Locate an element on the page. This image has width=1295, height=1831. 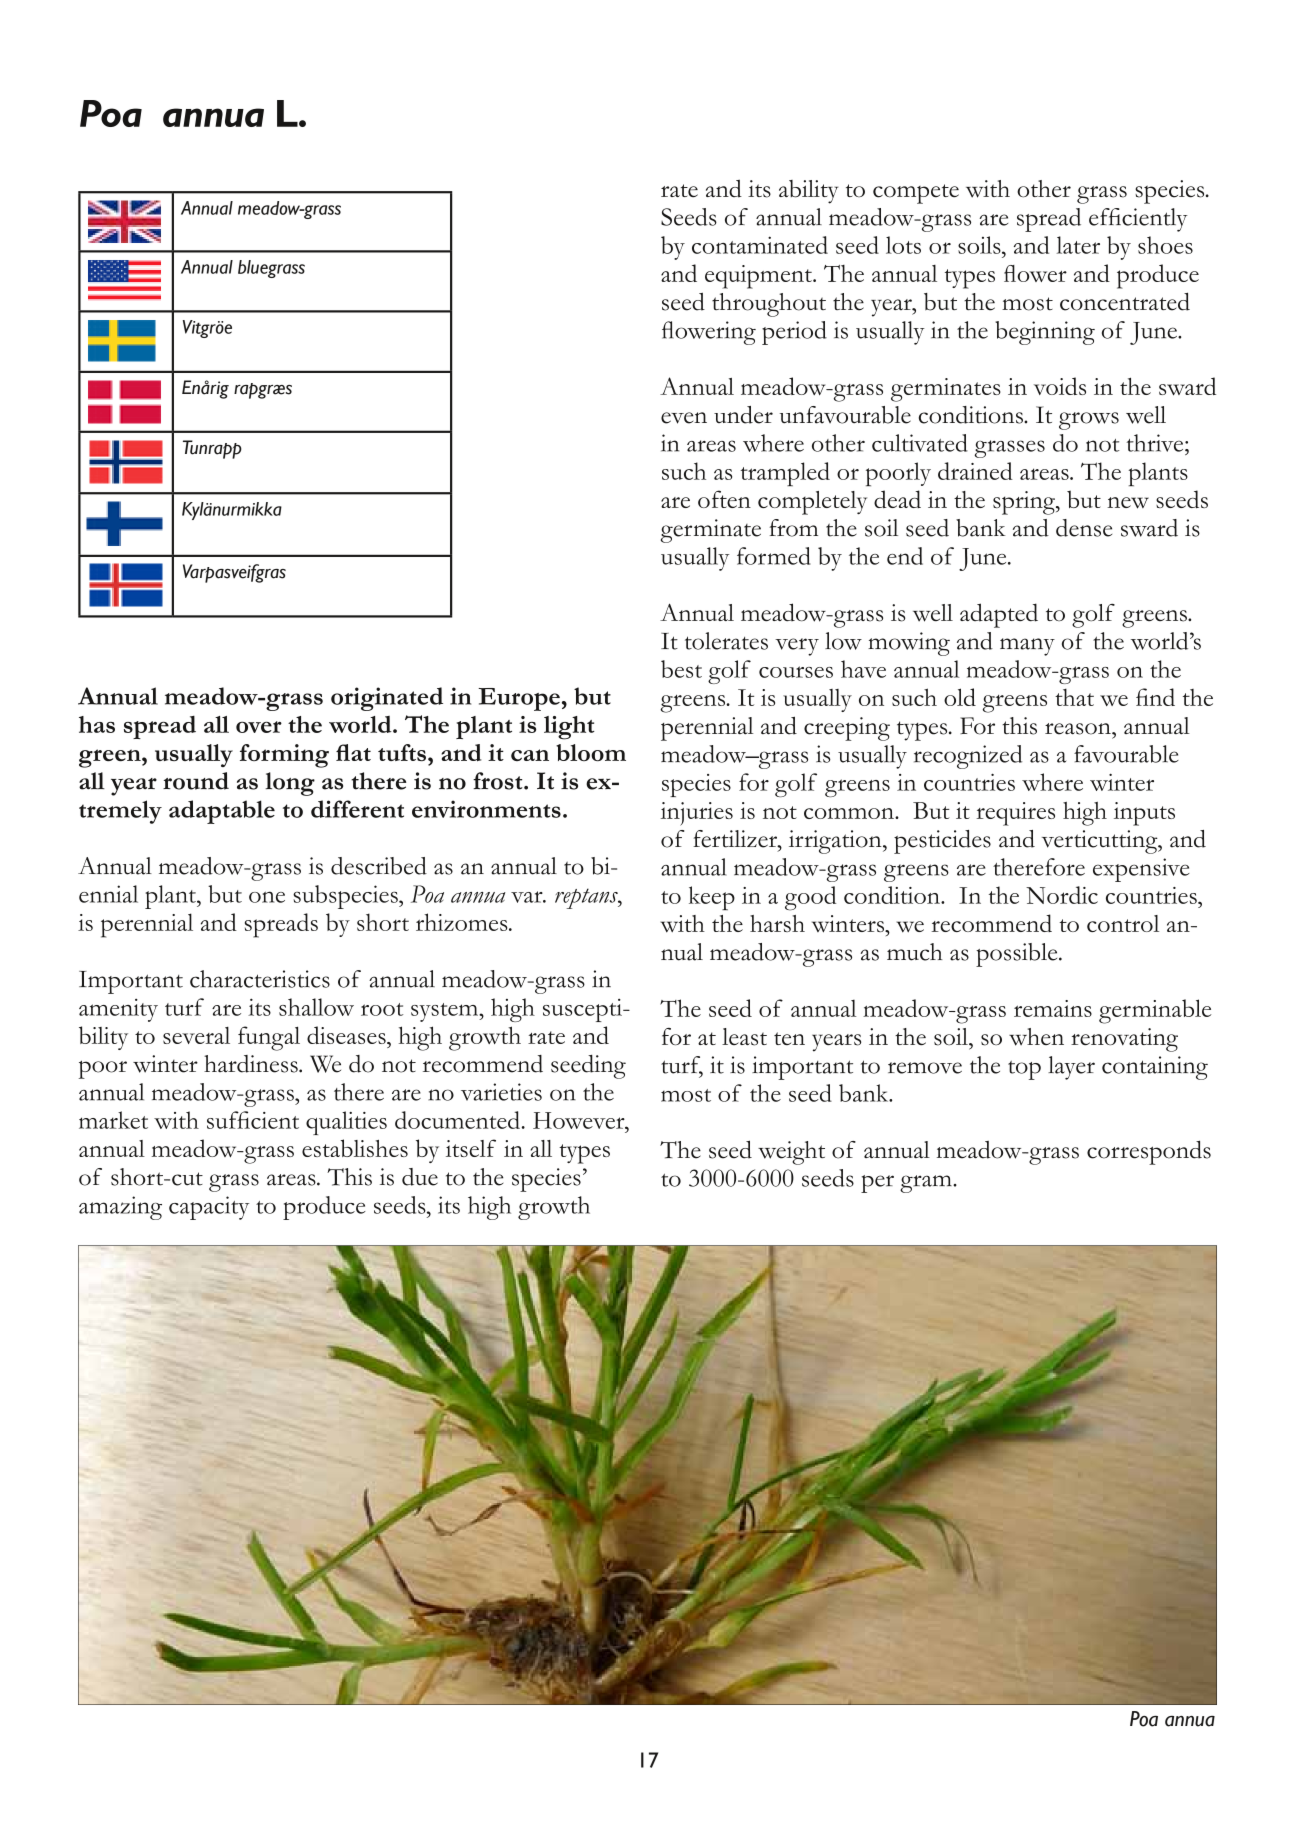
later is located at coordinates (1078, 245).
